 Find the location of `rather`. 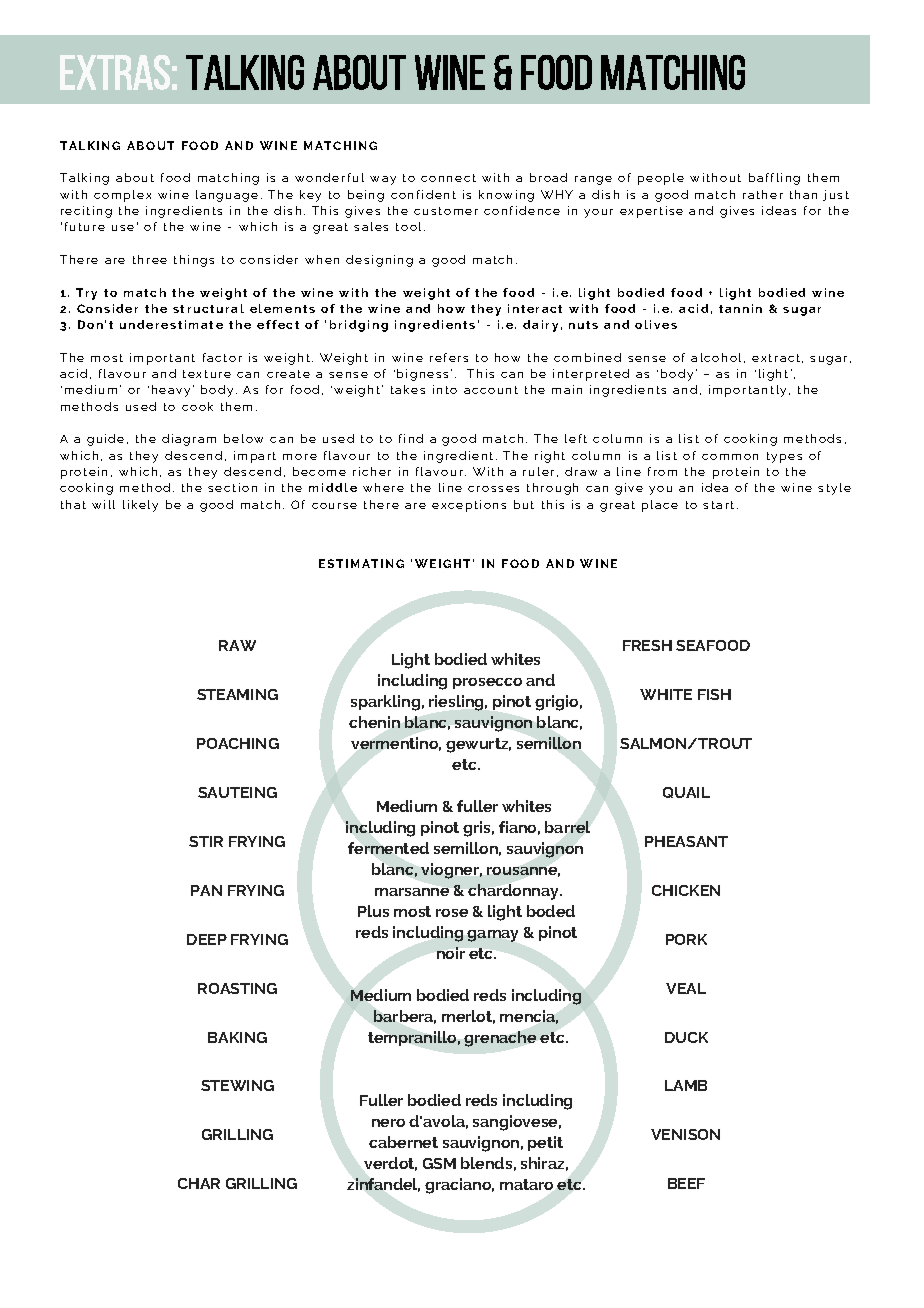

rather is located at coordinates (763, 194).
